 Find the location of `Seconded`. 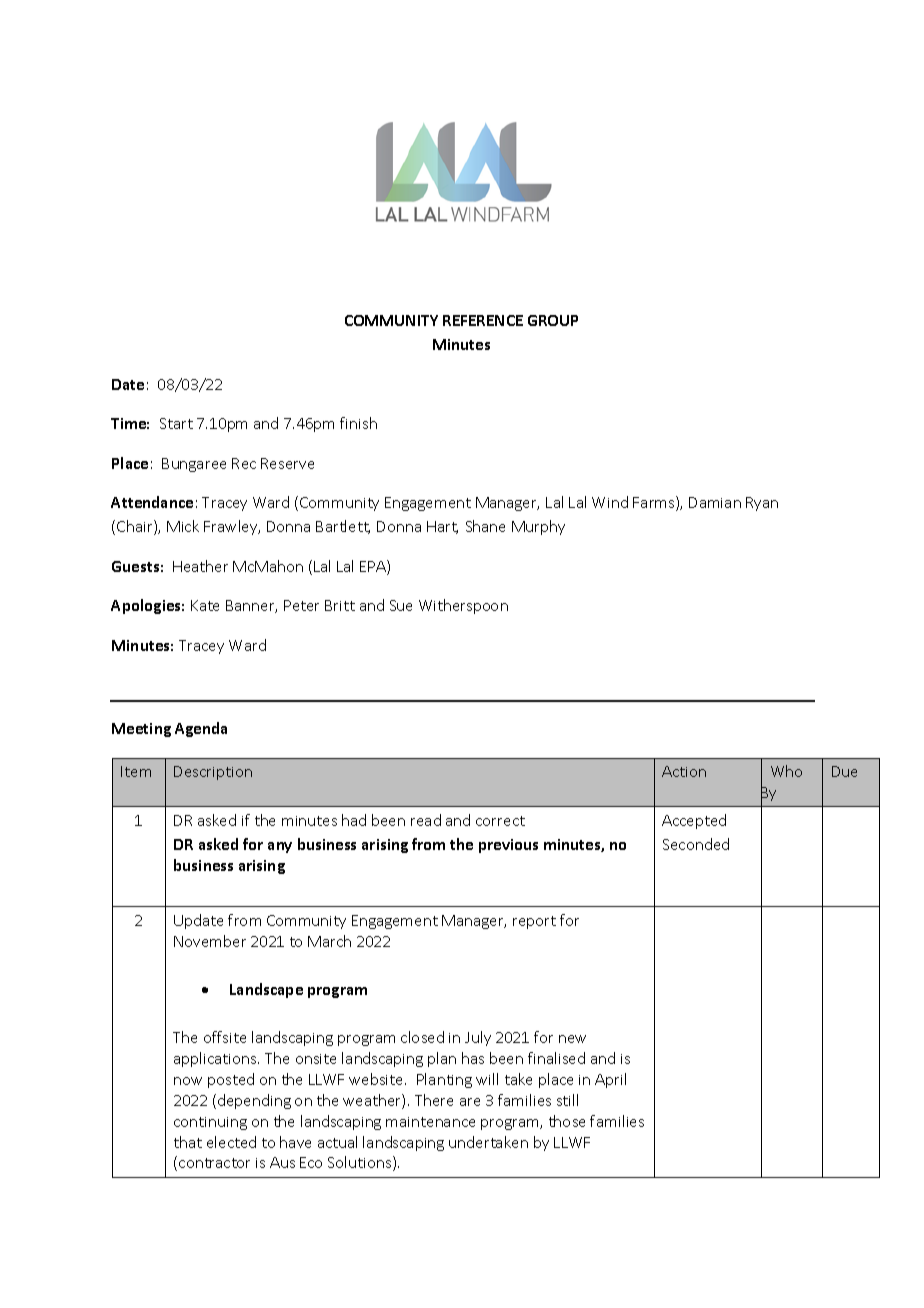

Seconded is located at coordinates (696, 844).
